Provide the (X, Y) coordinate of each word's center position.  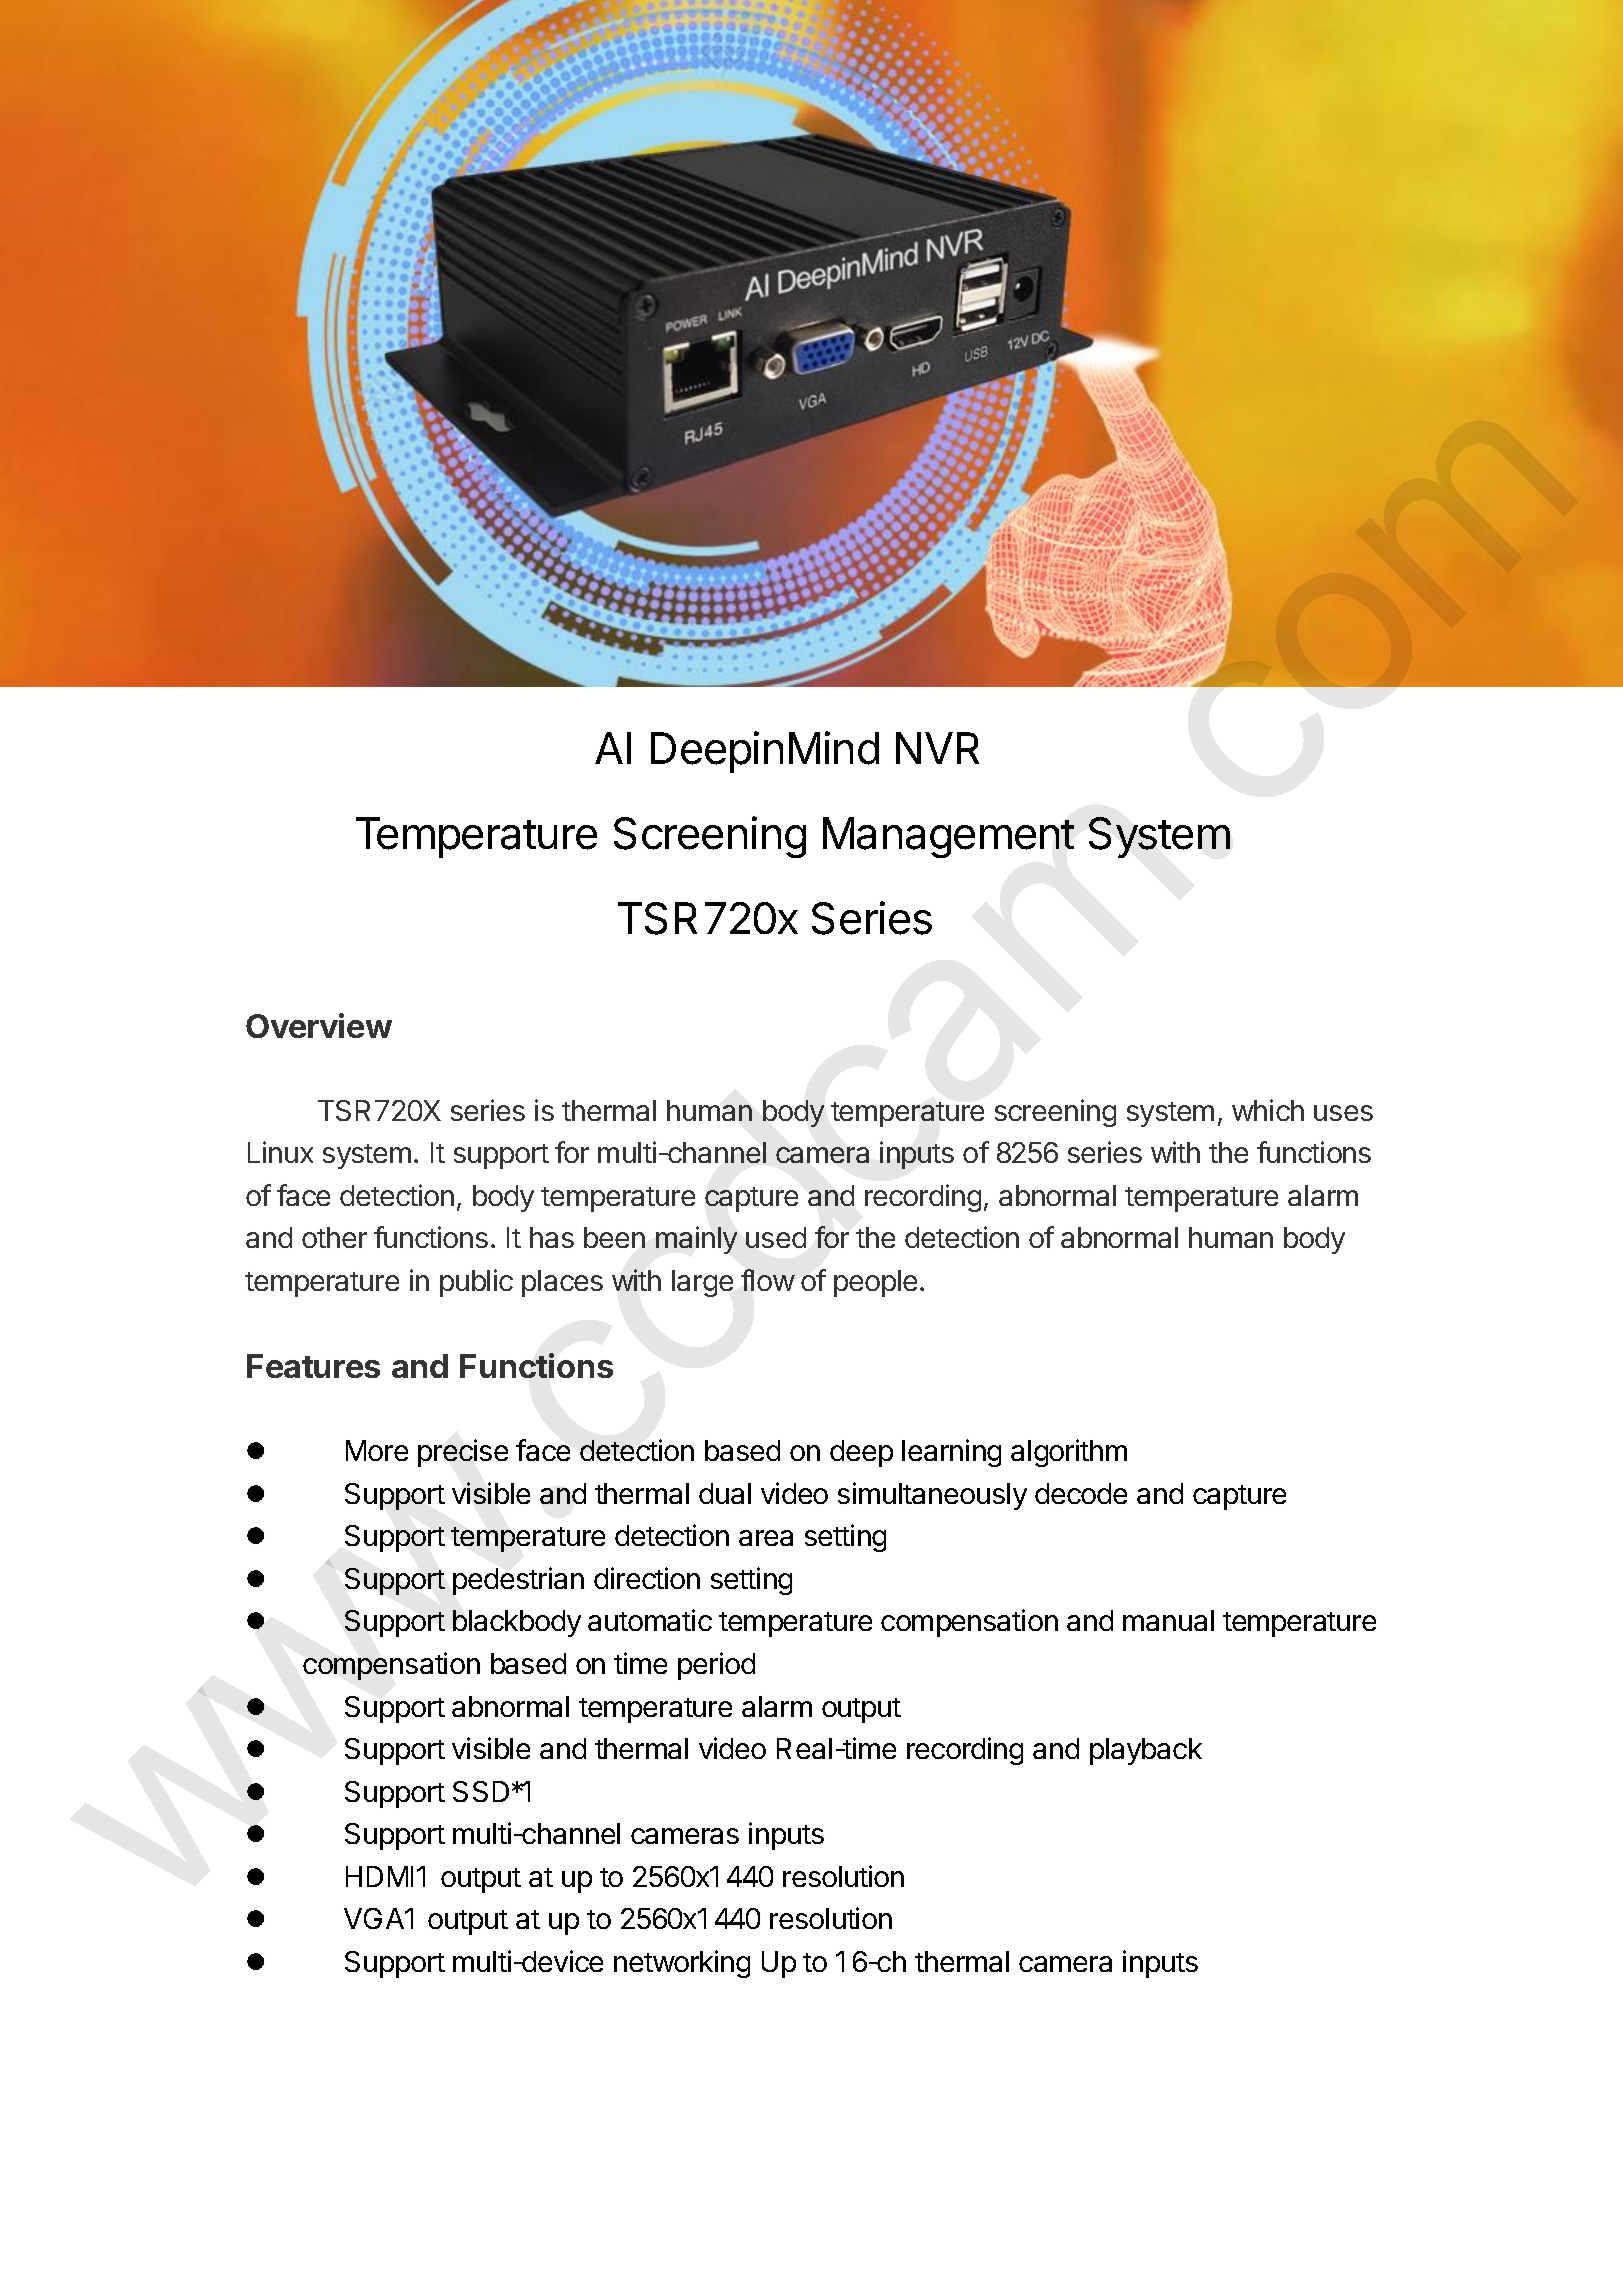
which (1268, 1110)
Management (948, 837)
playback (1146, 1751)
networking (682, 1964)
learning (951, 1453)
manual (1168, 1620)
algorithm (1069, 1453)
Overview (319, 1025)
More (377, 1450)
